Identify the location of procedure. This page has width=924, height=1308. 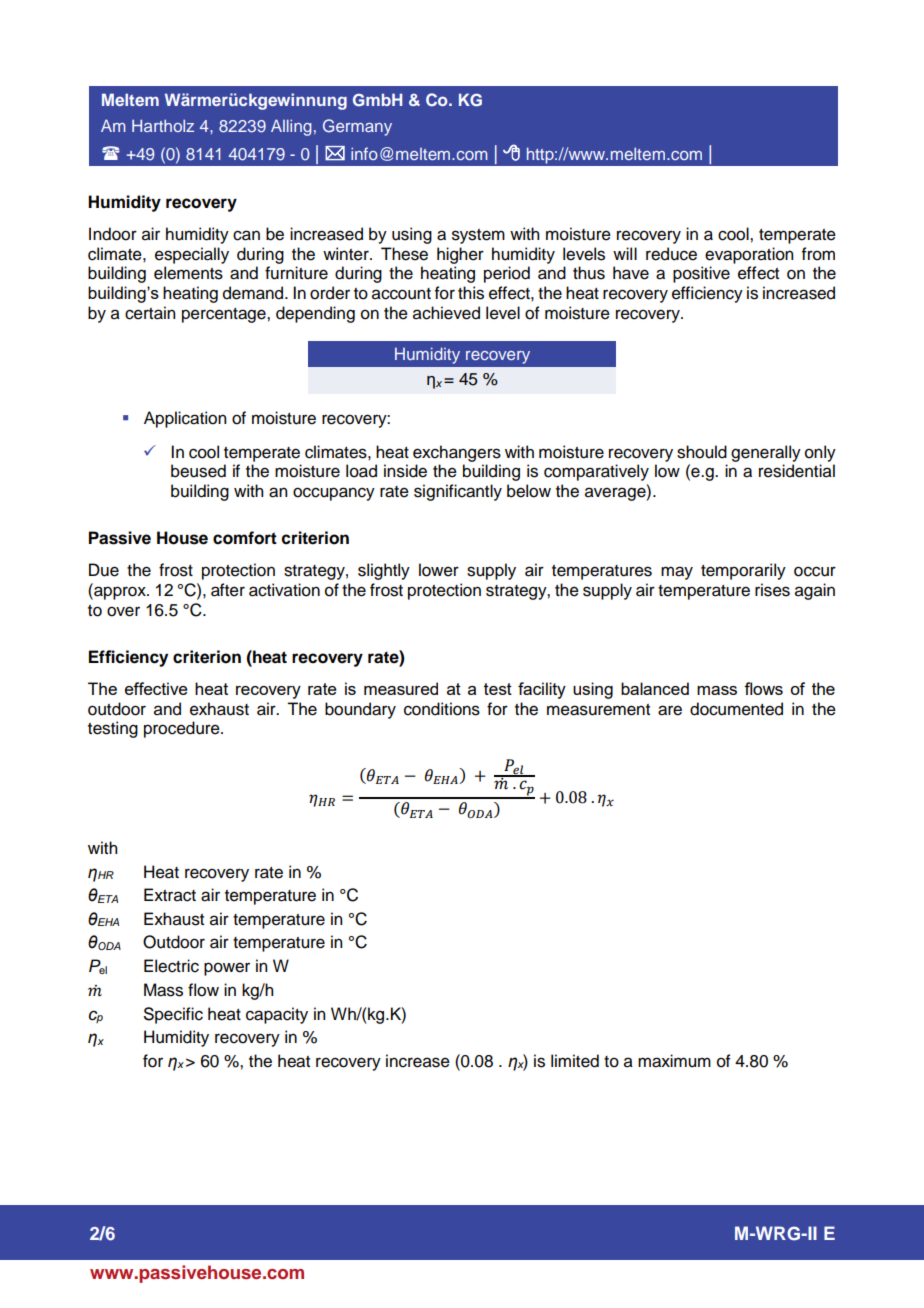
(183, 729).
